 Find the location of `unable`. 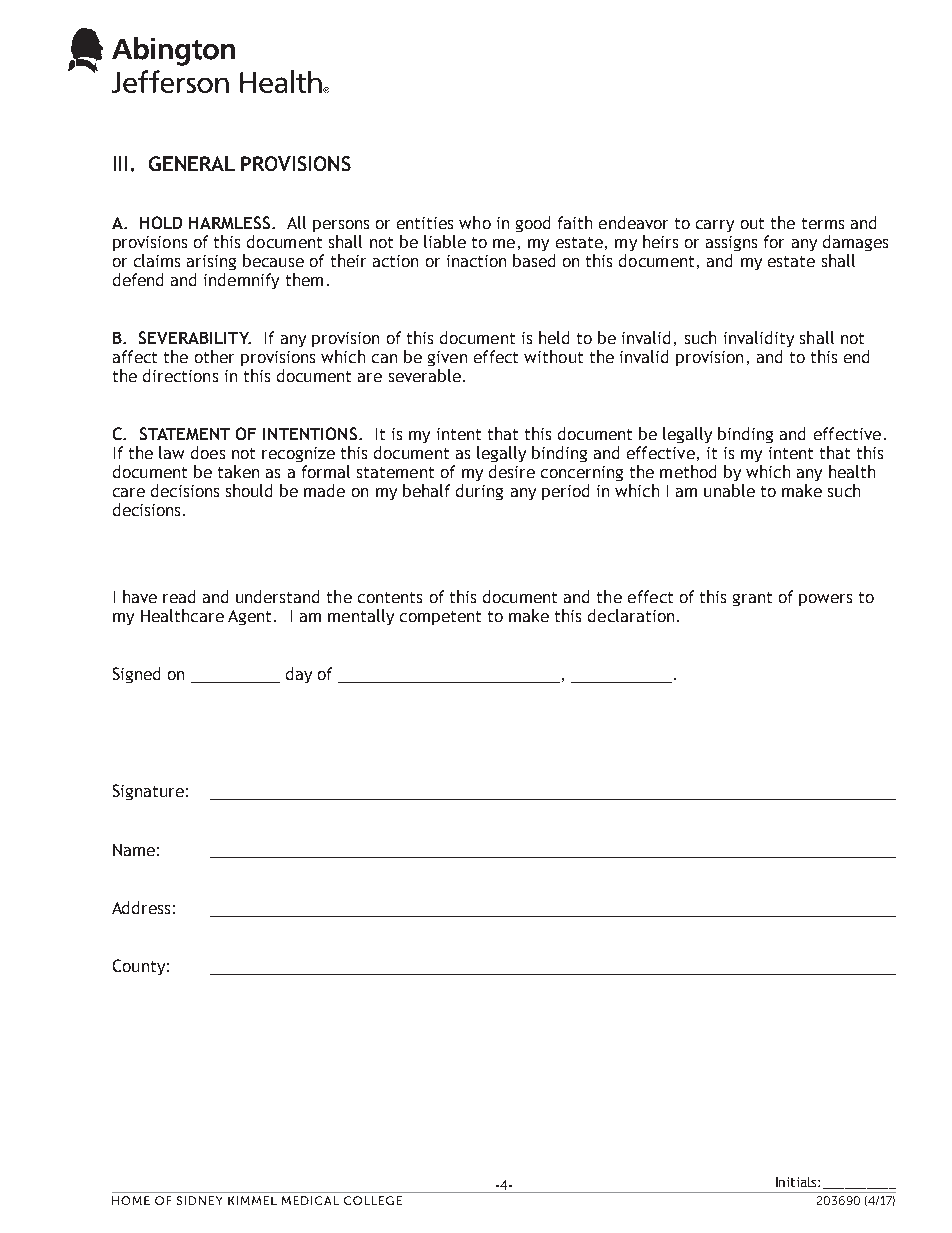

unable is located at coordinates (729, 490).
